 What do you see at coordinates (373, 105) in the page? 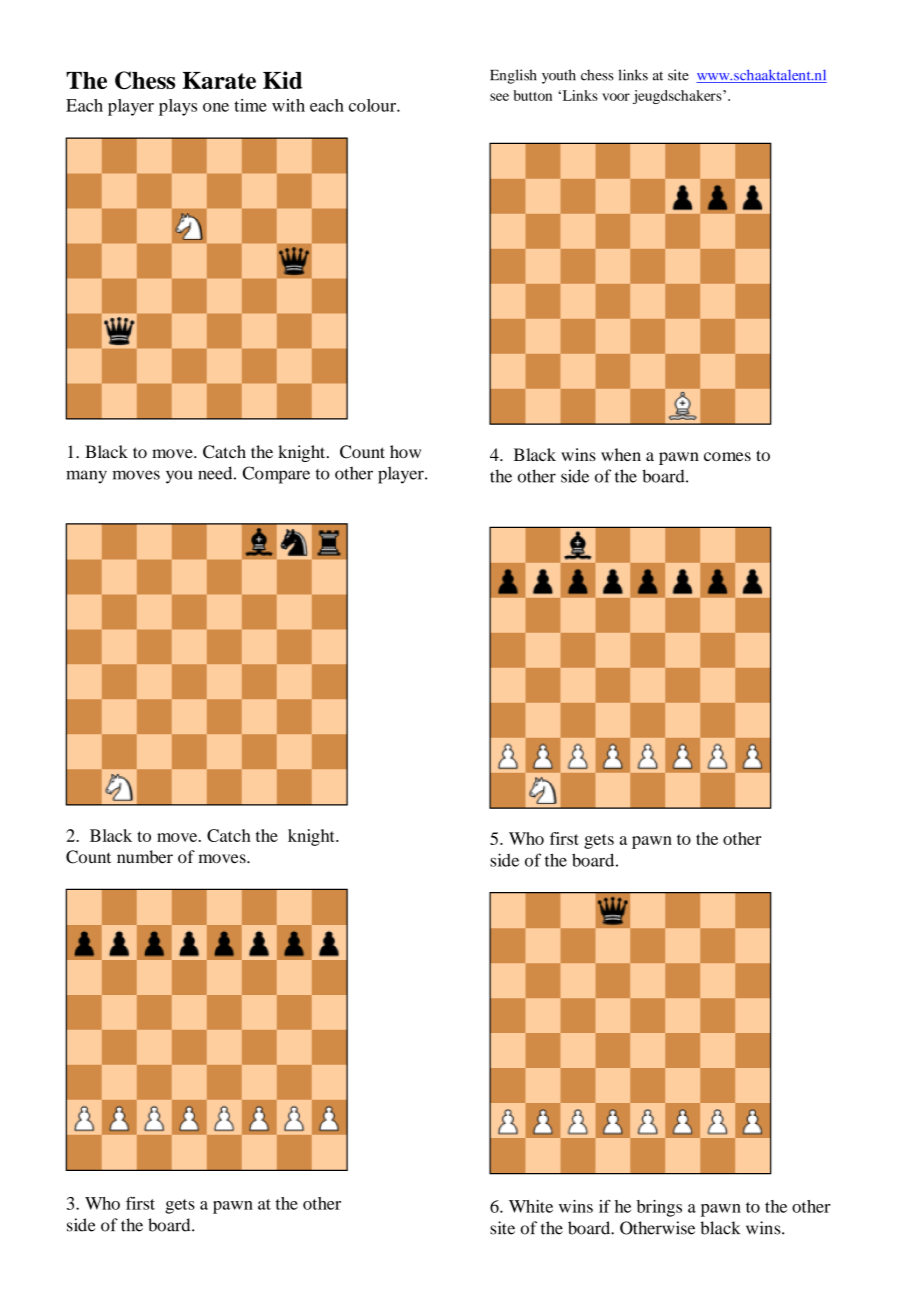
I see `colour` at bounding box center [373, 105].
